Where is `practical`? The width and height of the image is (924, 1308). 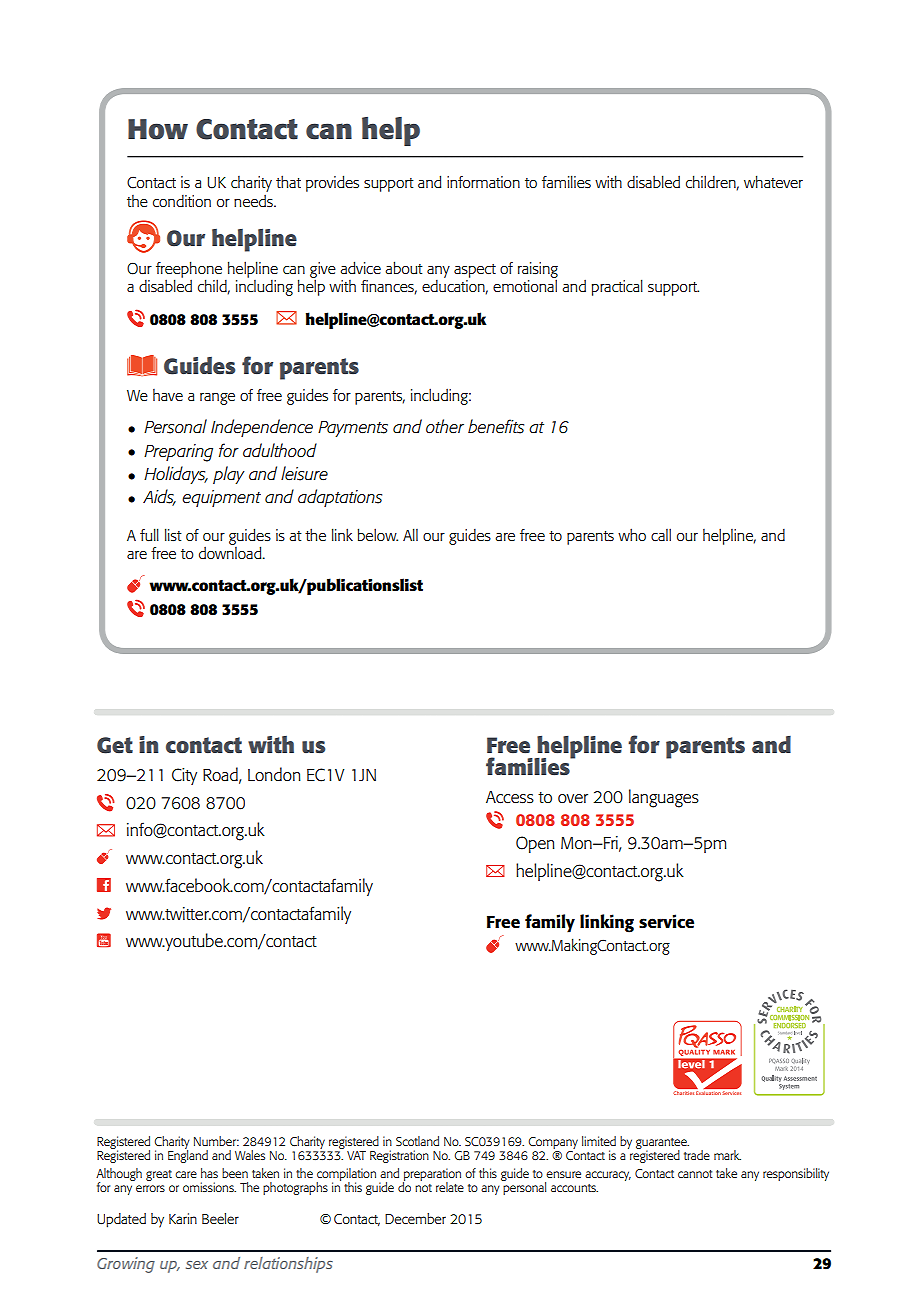
practical is located at coordinates (617, 287).
